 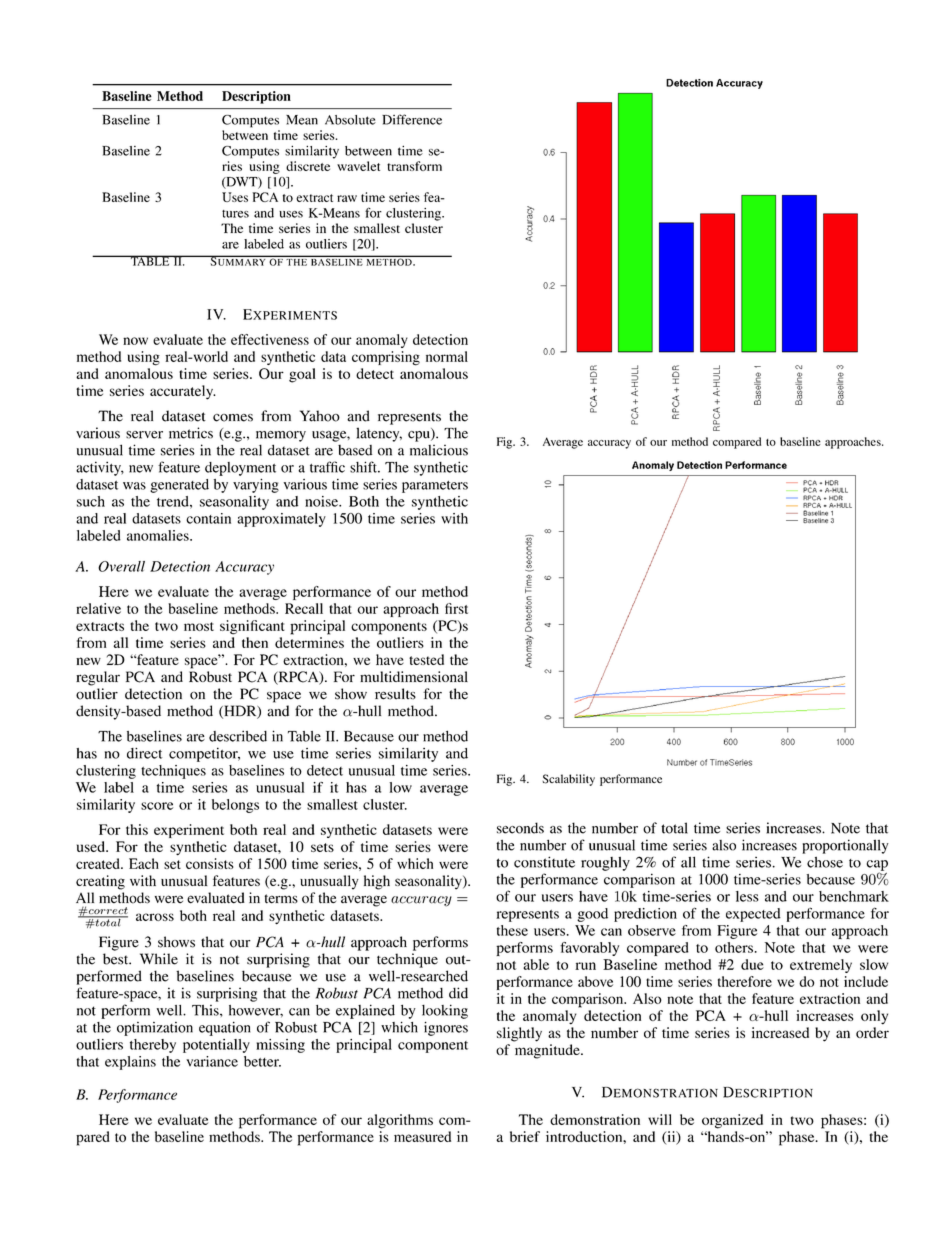 I want to click on organized, so click(x=732, y=1121).
